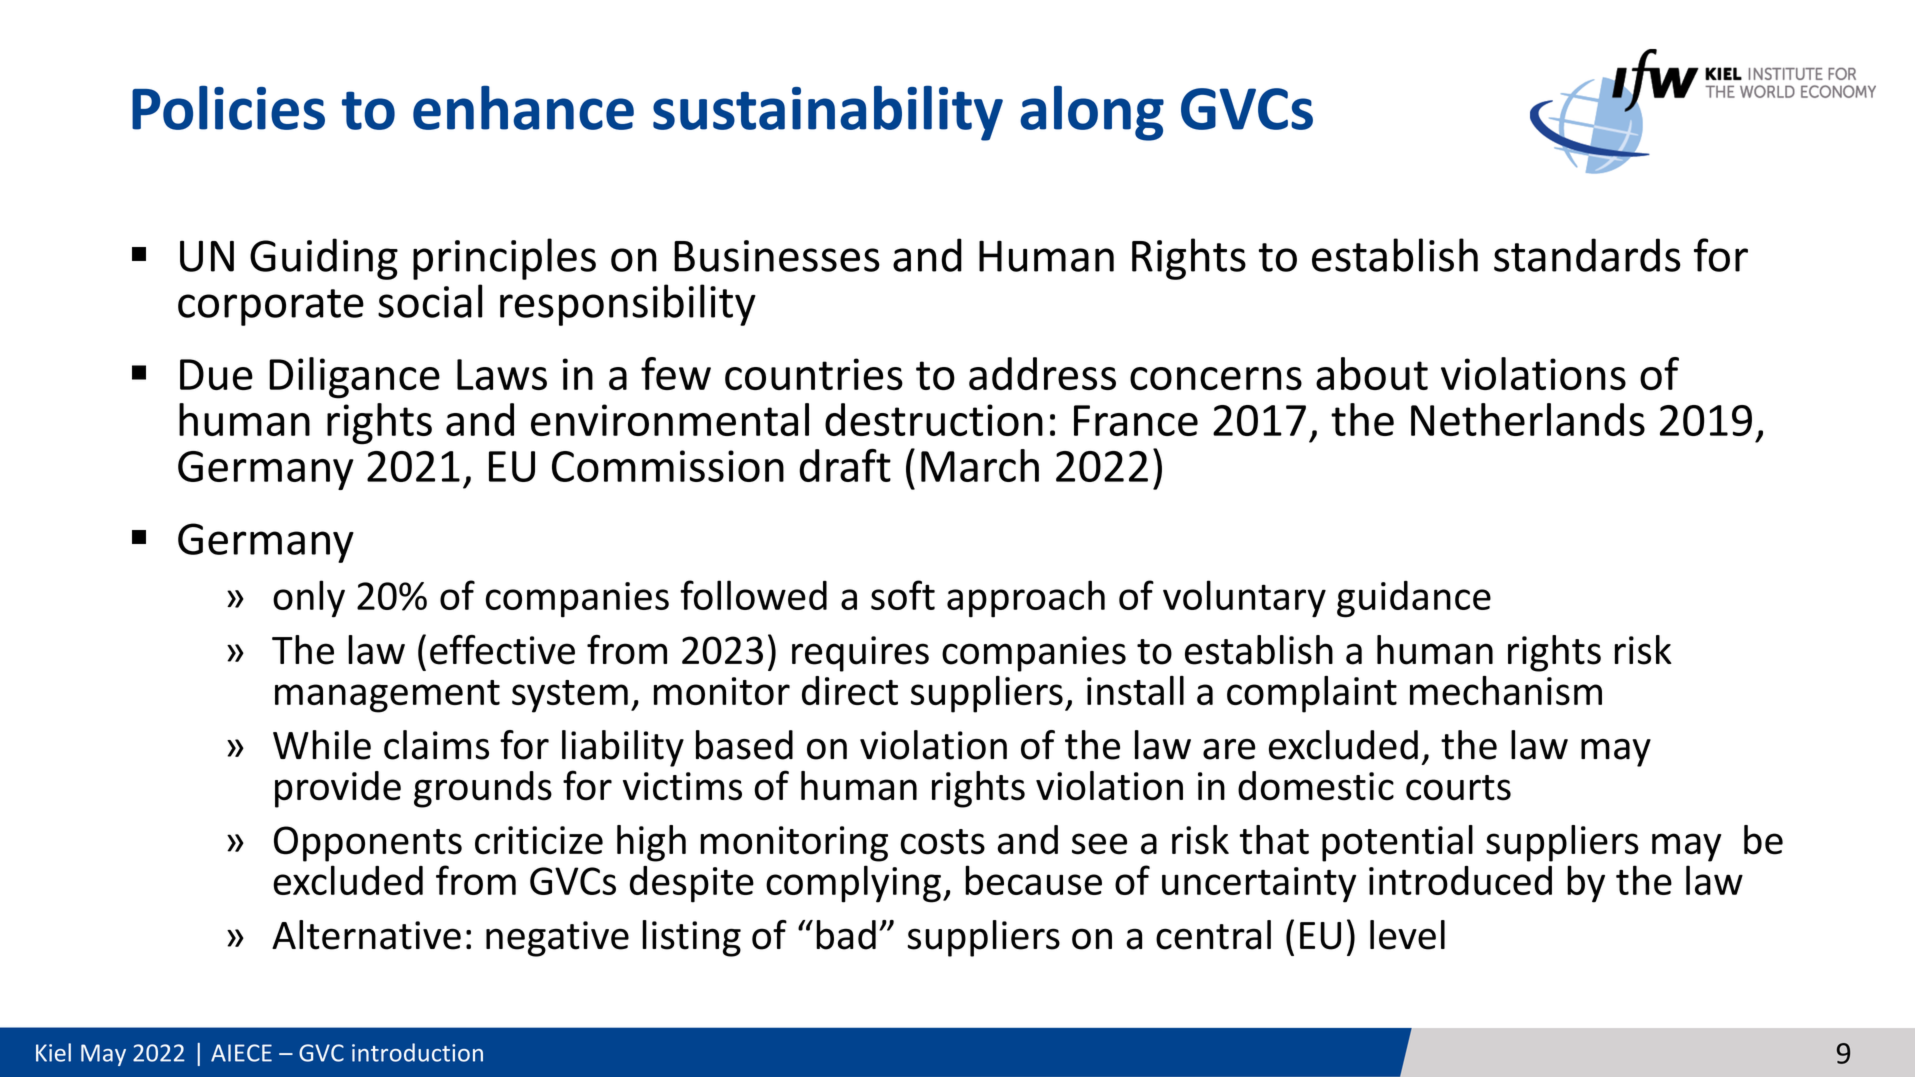  What do you see at coordinates (814, 374) in the screenshot?
I see `countries` at bounding box center [814, 374].
